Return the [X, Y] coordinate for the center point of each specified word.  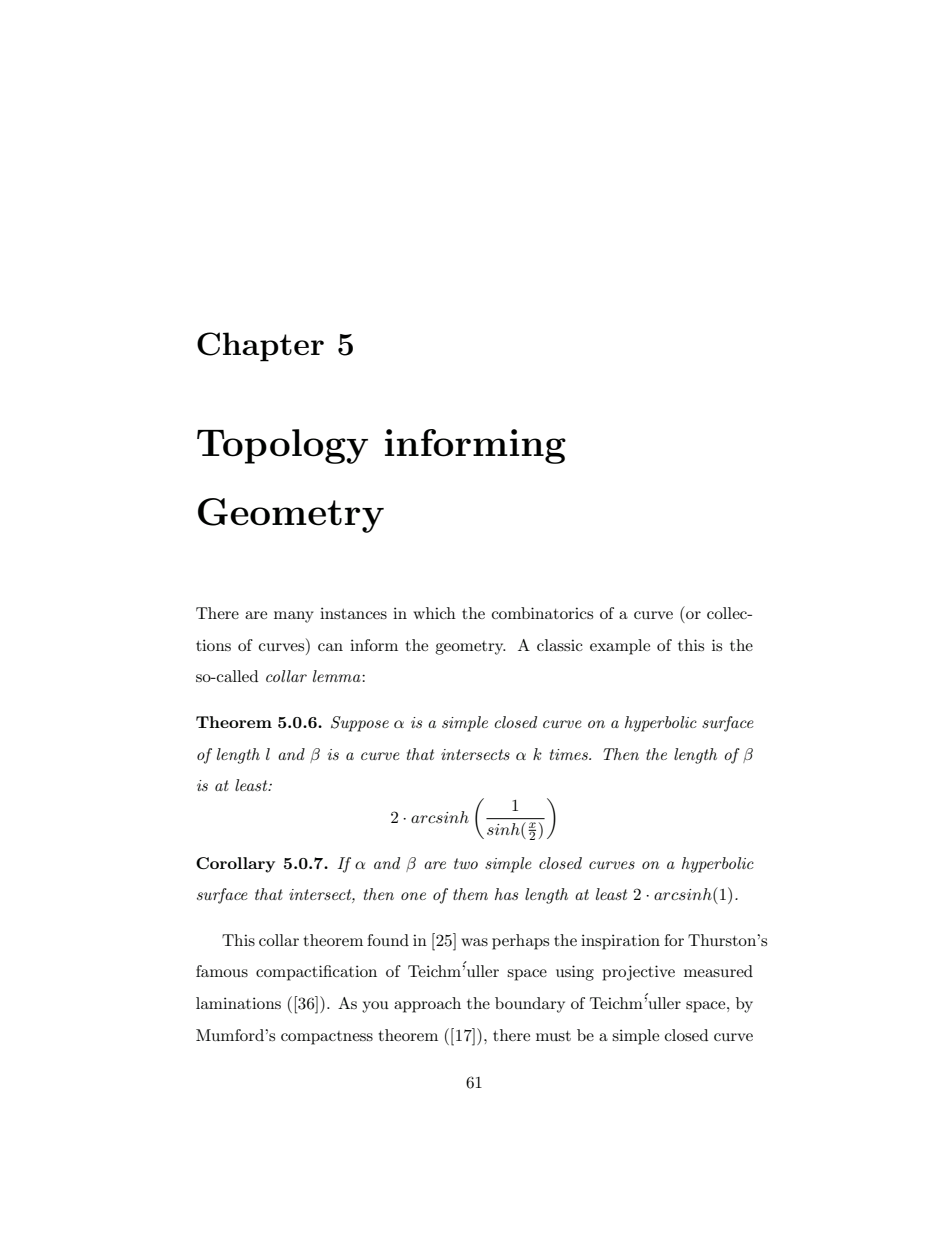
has [506, 894]
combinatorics [542, 613]
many [294, 617]
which [434, 613]
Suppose [360, 724]
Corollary [235, 865]
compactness [327, 1038]
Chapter [260, 347]
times [570, 754]
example [620, 647]
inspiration [620, 942]
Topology [282, 446]
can [330, 647]
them [470, 894]
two [466, 863]
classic [560, 645]
